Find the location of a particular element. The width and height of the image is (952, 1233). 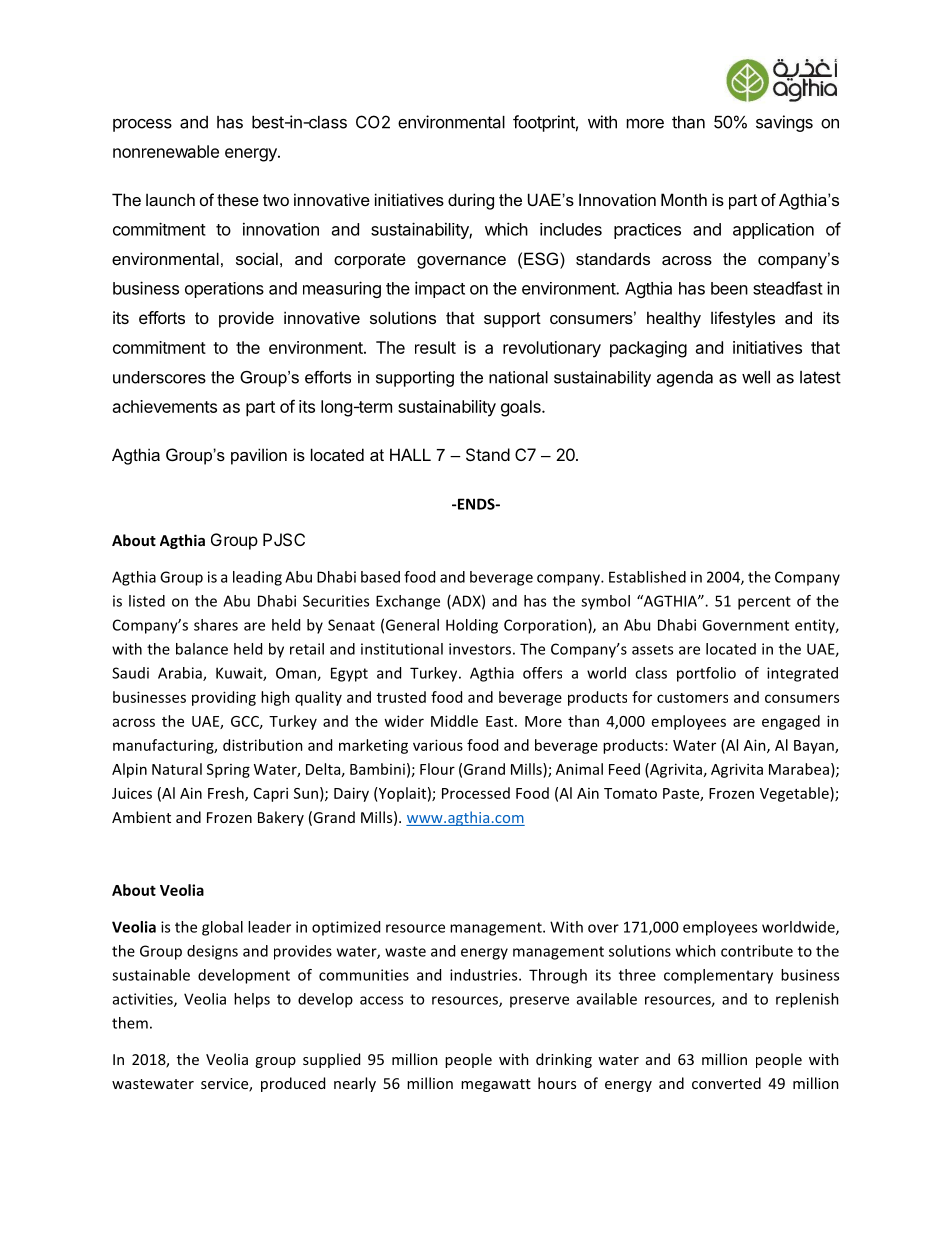

Fresh is located at coordinates (227, 794).
